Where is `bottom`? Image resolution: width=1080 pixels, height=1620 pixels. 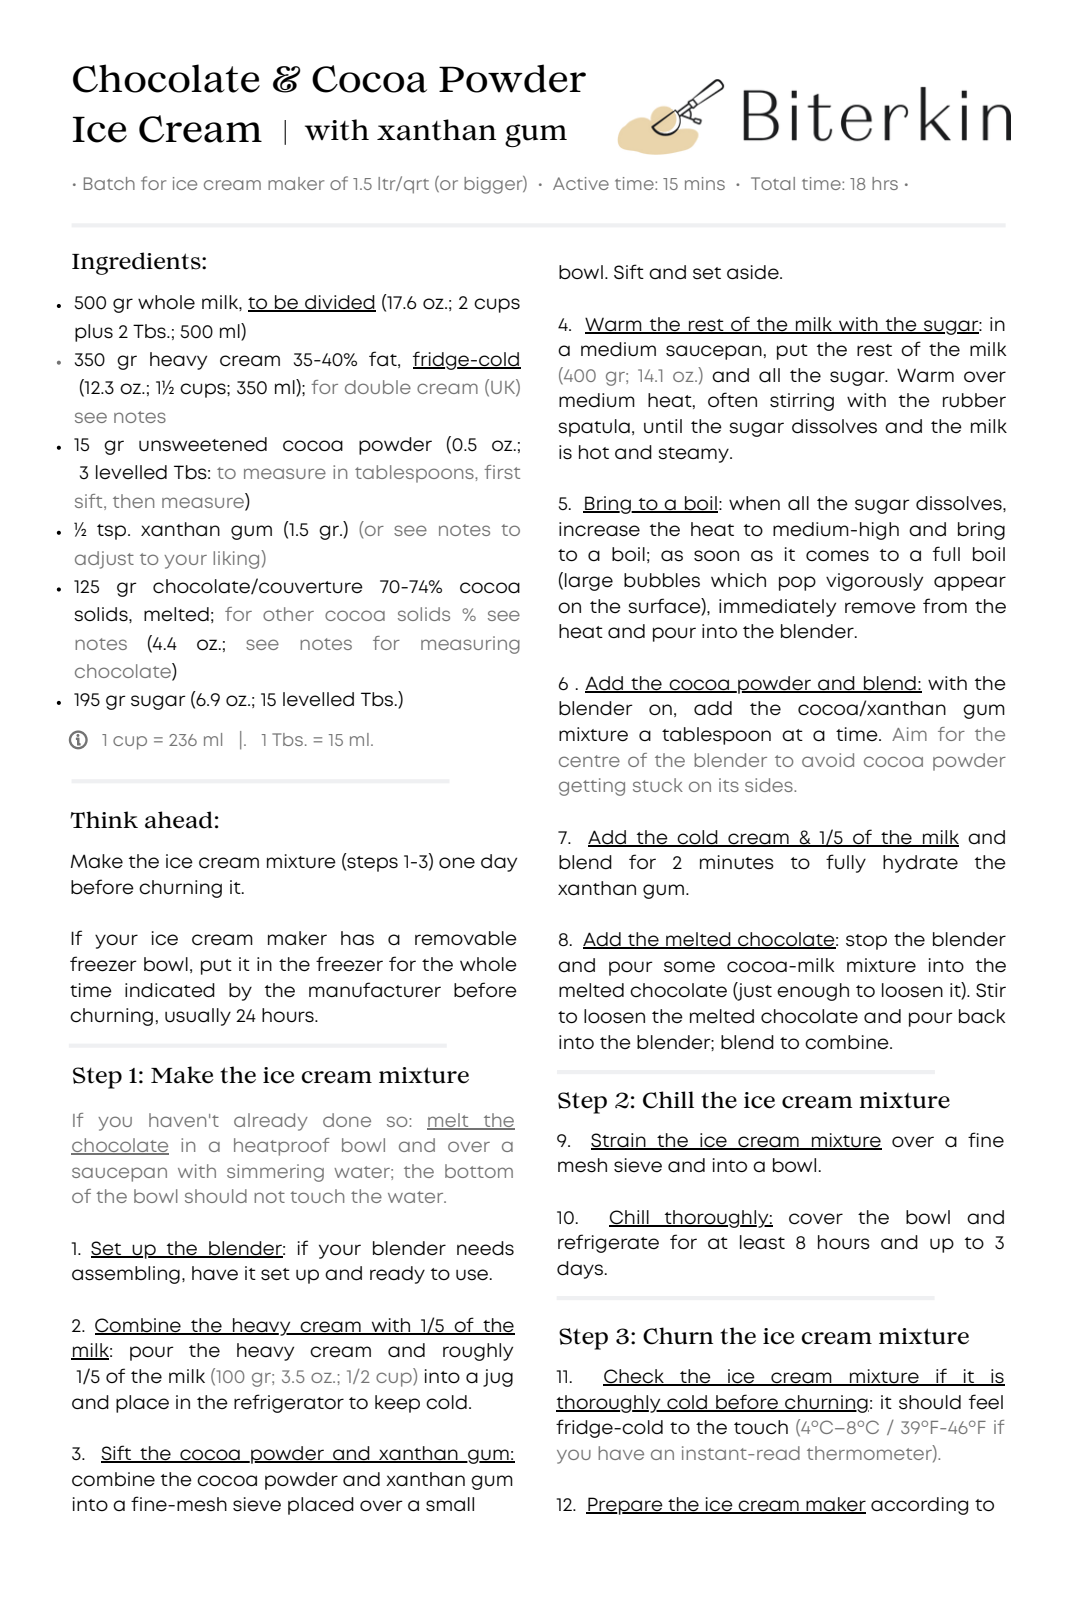 bottom is located at coordinates (479, 1171).
